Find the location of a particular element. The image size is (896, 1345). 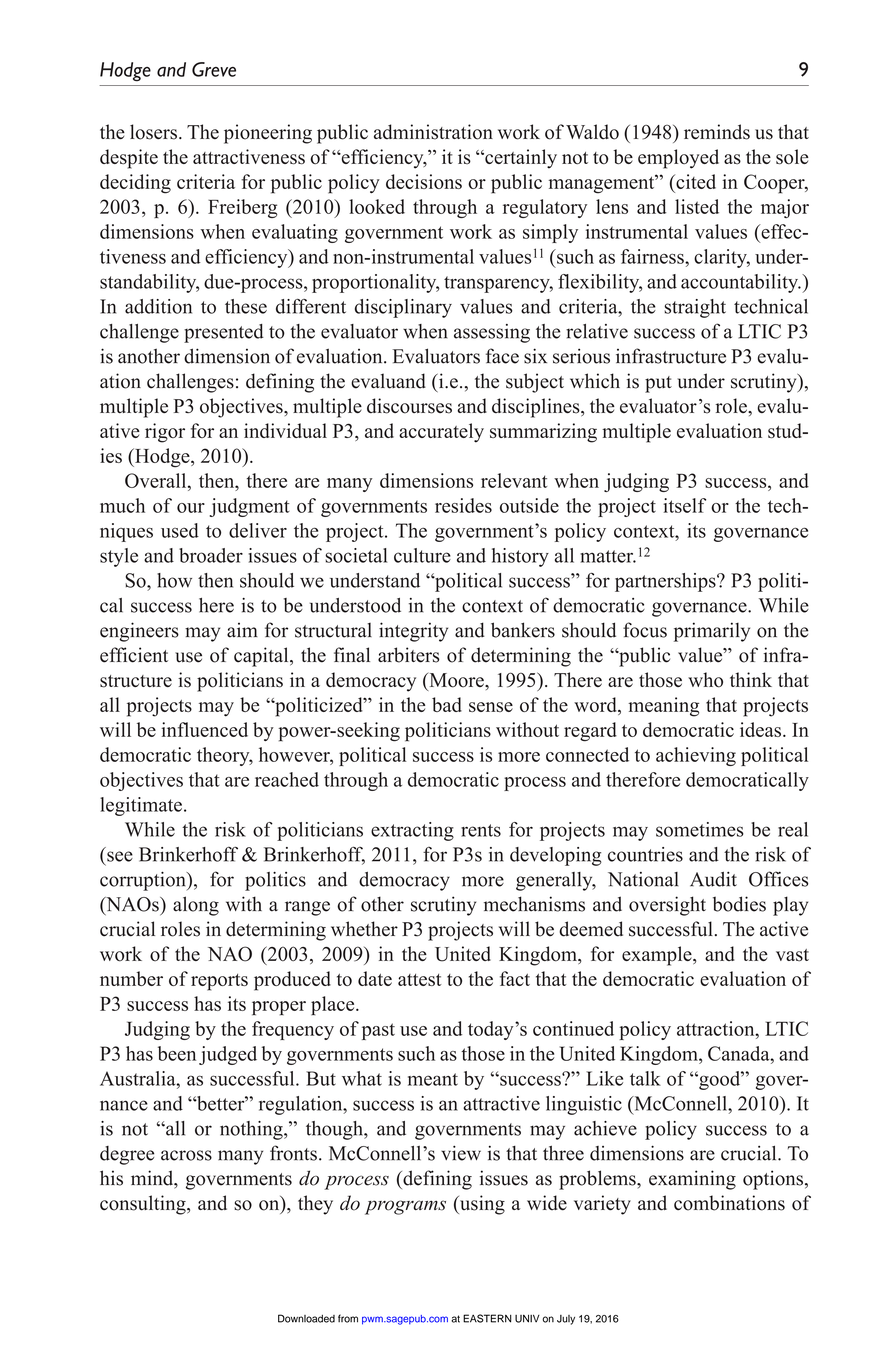

Downloaded is located at coordinates (306, 1318).
